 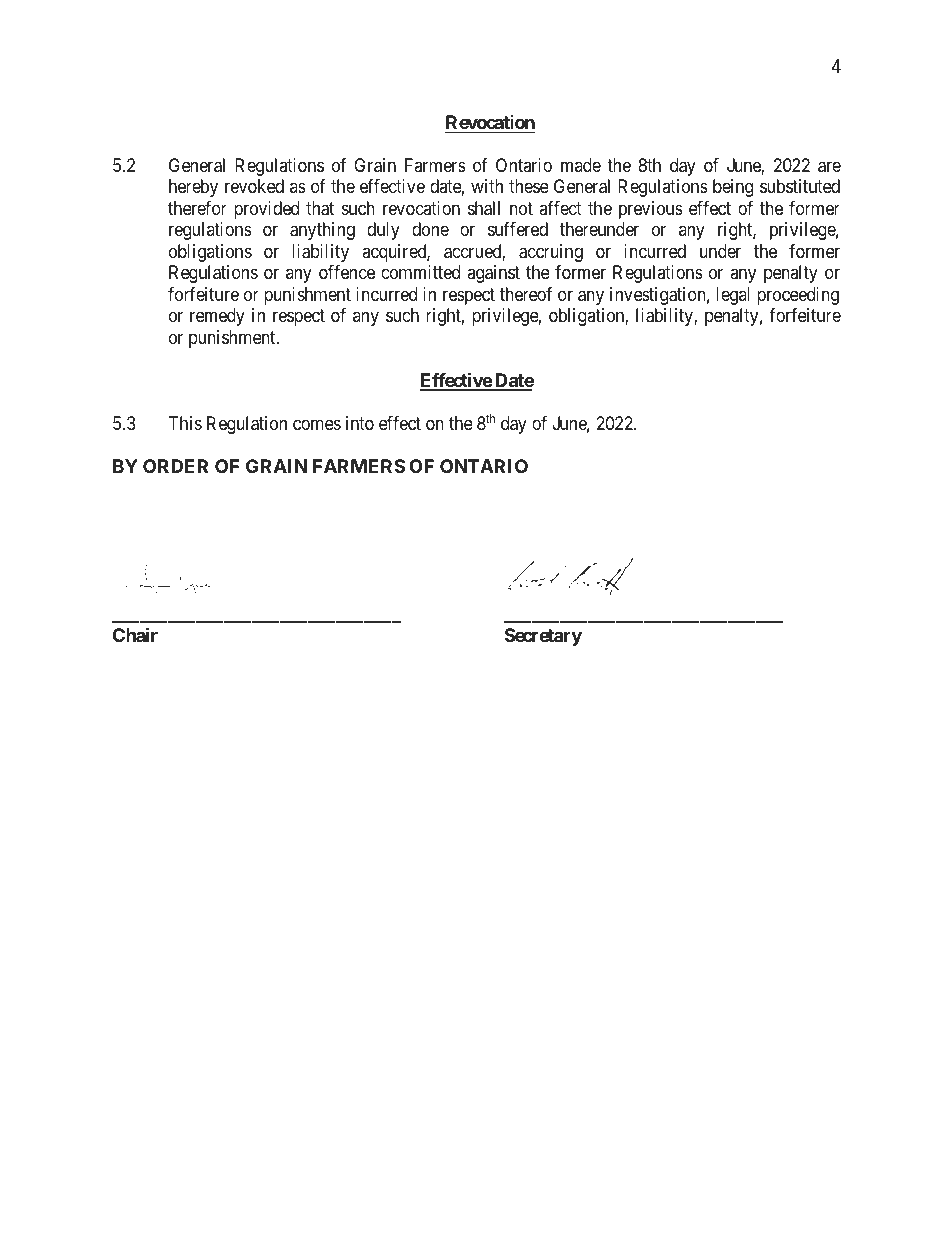 I want to click on thereof, so click(x=526, y=294).
